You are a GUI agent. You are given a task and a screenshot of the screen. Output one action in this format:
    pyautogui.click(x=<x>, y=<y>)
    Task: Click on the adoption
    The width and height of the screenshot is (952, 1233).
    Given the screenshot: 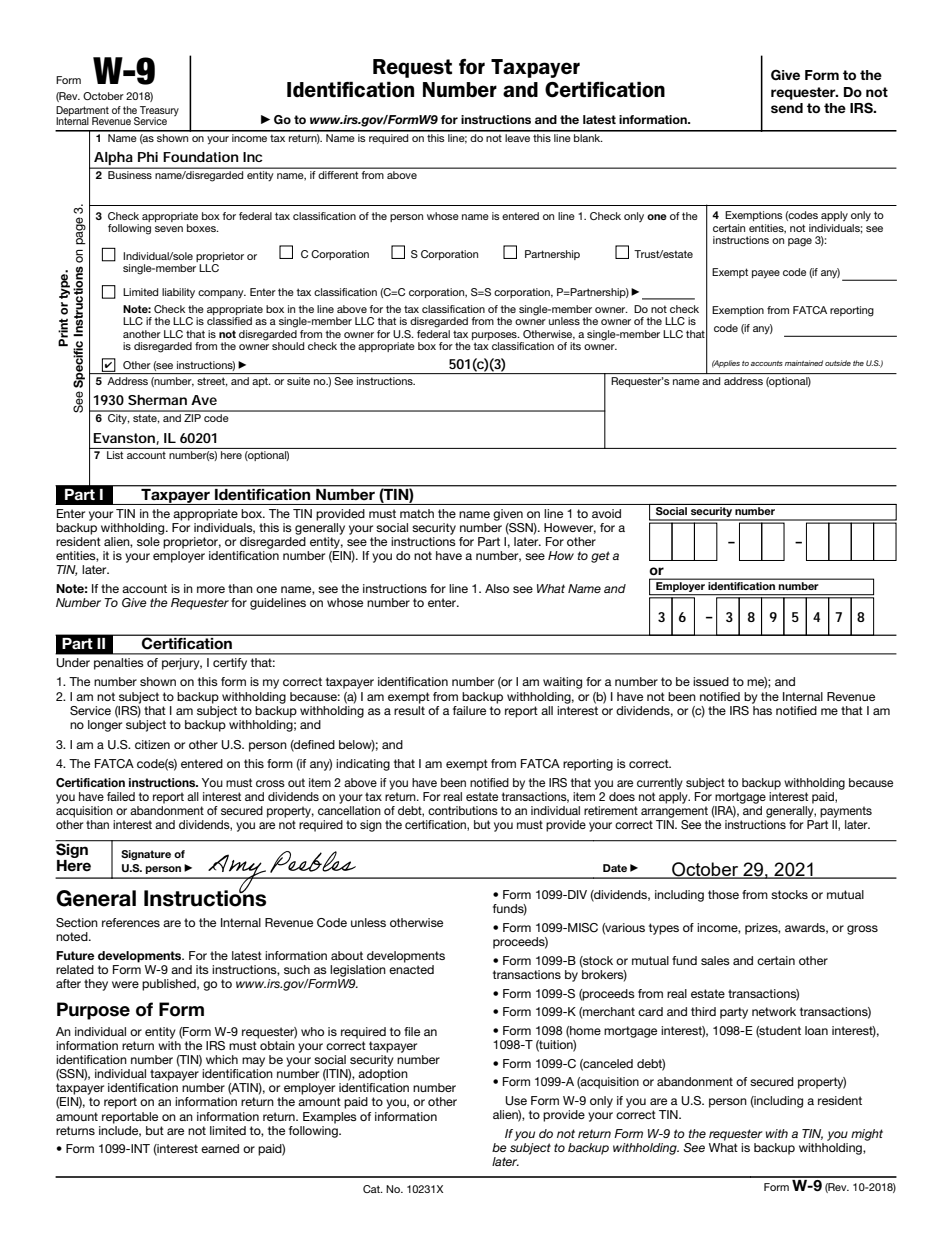 What is the action you would take?
    pyautogui.click(x=383, y=1075)
